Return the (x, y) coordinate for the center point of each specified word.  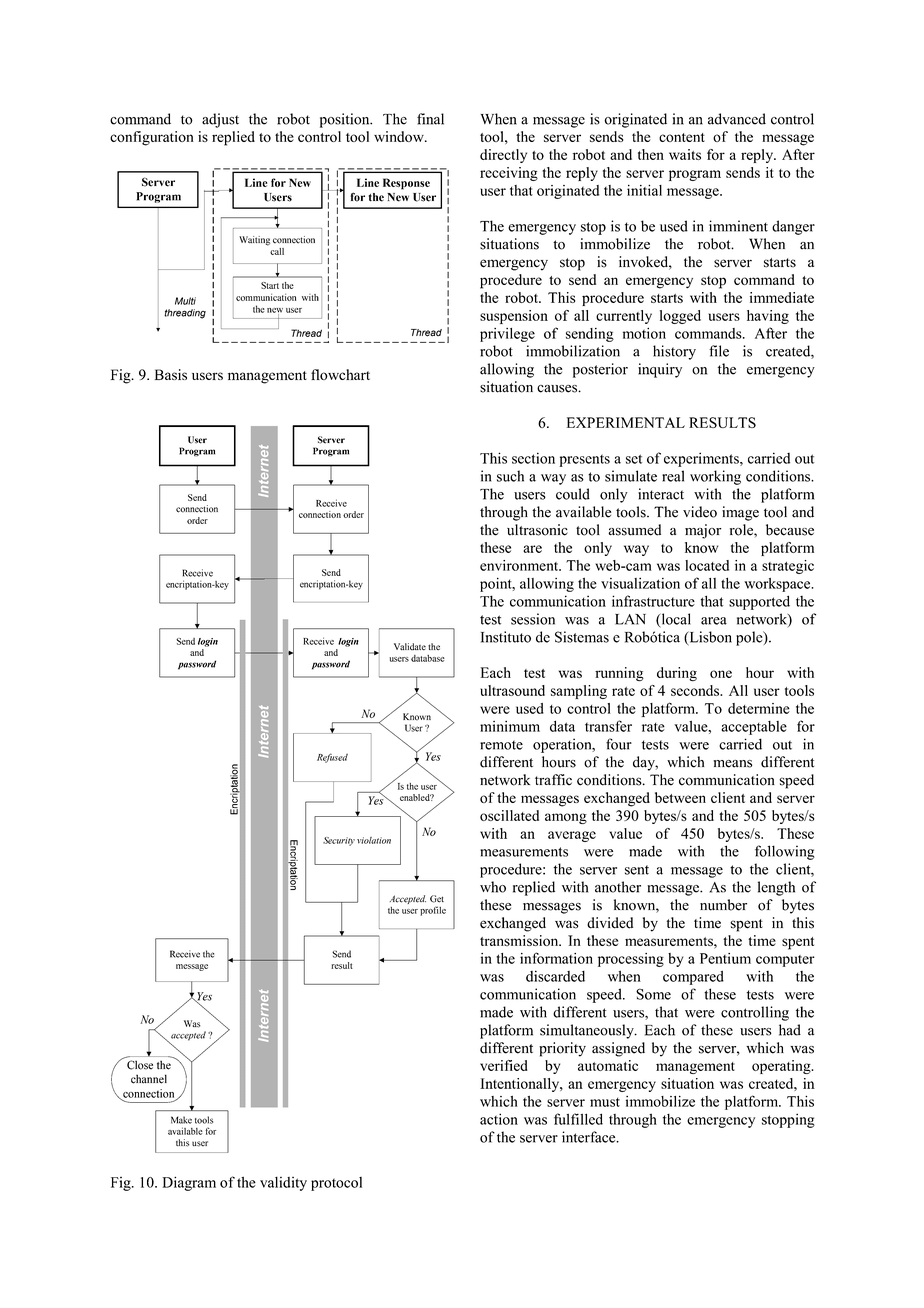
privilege (507, 335)
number (723, 905)
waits (685, 154)
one (721, 674)
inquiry (660, 370)
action (499, 1119)
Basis (171, 374)
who (493, 887)
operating (782, 1067)
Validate (410, 647)
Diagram (189, 1183)
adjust (220, 120)
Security (339, 841)
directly (503, 156)
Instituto (506, 637)
